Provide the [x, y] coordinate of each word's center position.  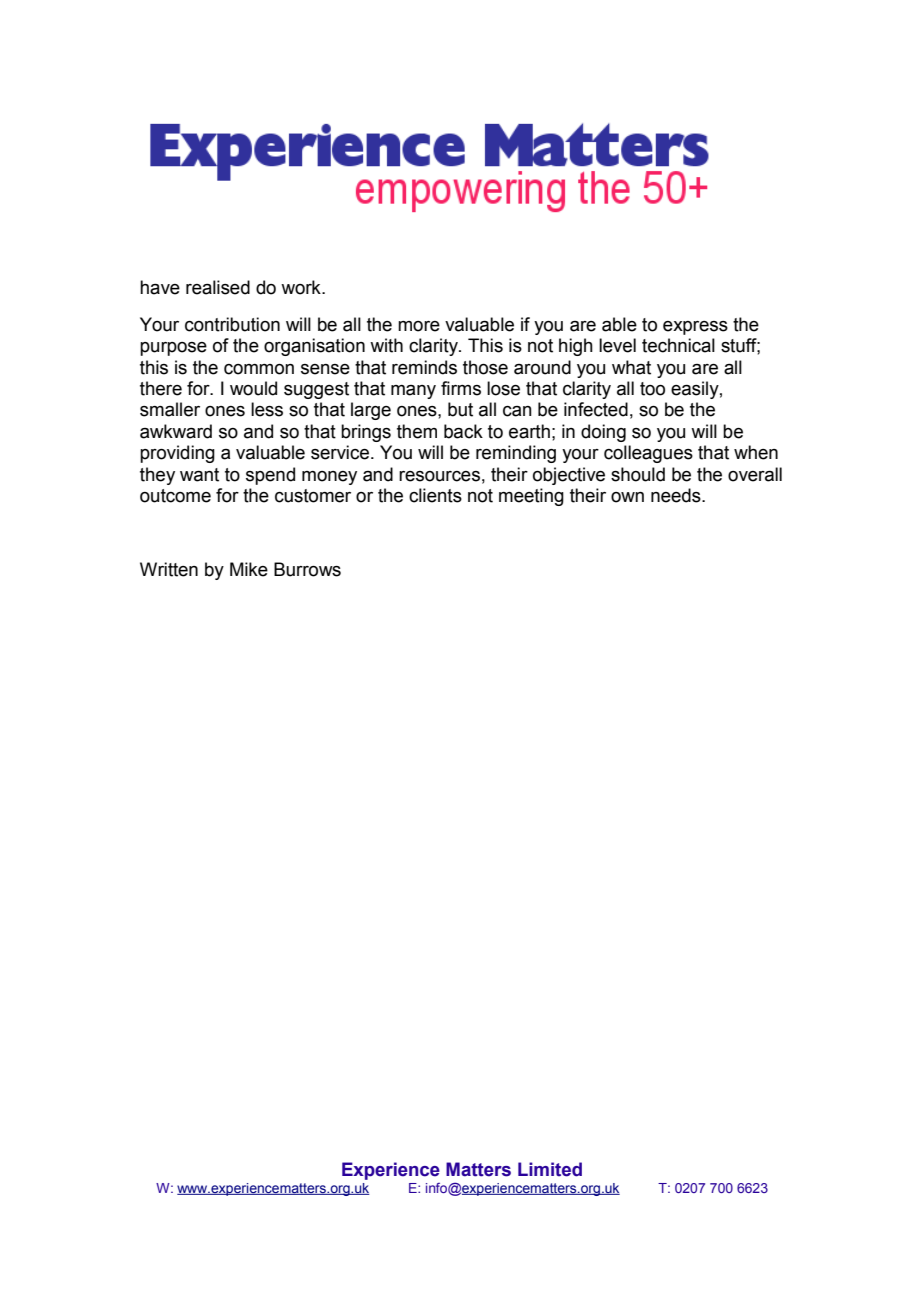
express [695, 328]
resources [439, 476]
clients [435, 495]
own [627, 497]
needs [677, 495]
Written [169, 569]
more [419, 326]
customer [313, 496]
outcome [175, 496]
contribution [232, 324]
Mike [249, 569]
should [638, 474]
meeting [531, 497]
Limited [550, 1169]
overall [755, 474]
